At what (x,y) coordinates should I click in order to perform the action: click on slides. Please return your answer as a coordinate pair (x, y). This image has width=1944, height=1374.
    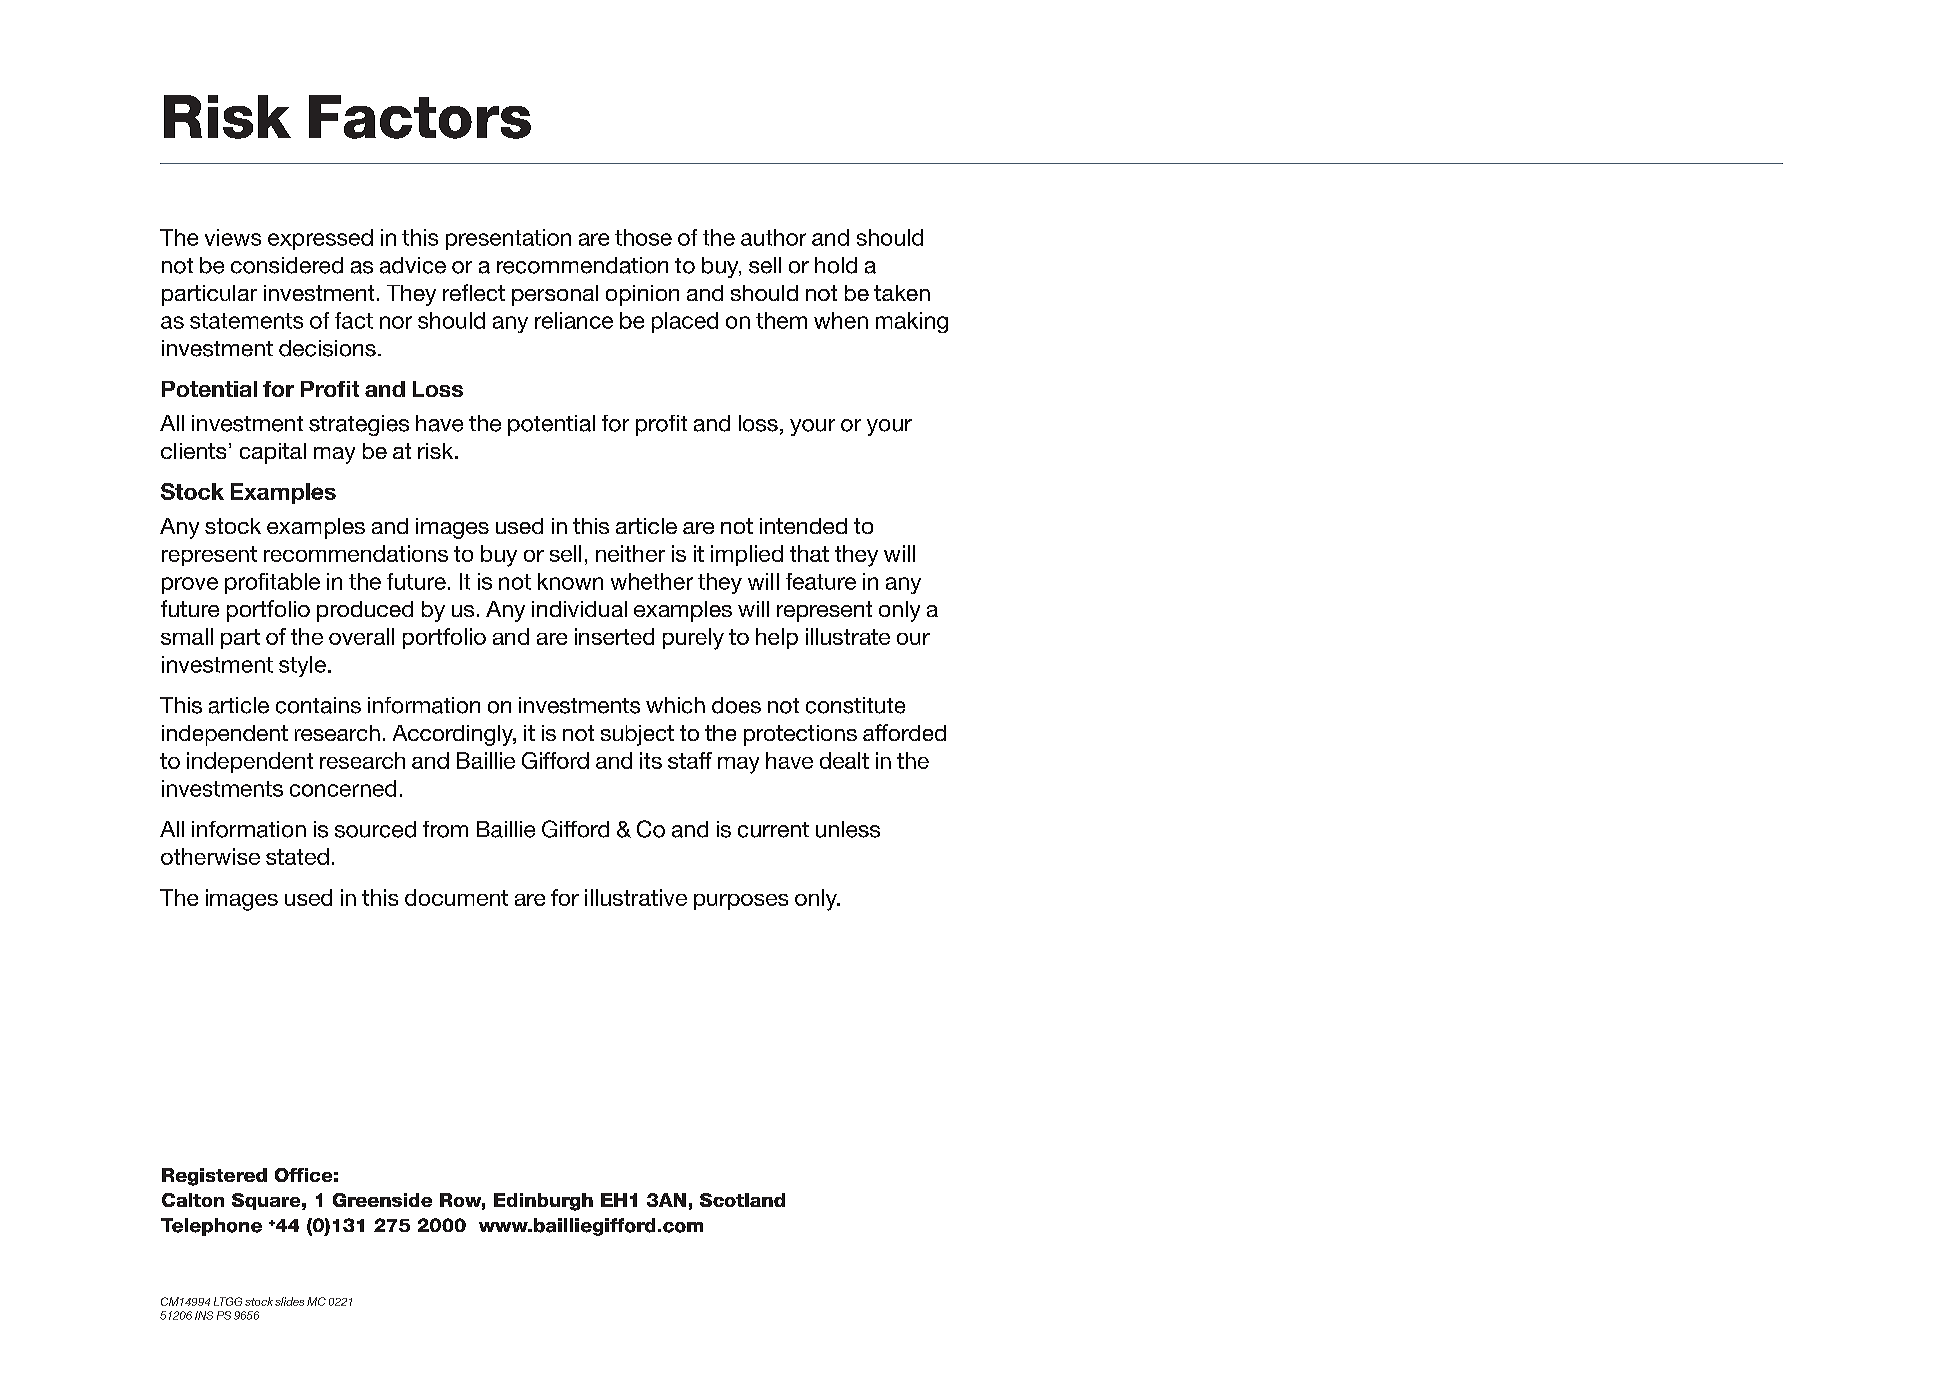
    Looking at the image, I should click on (289, 1301).
